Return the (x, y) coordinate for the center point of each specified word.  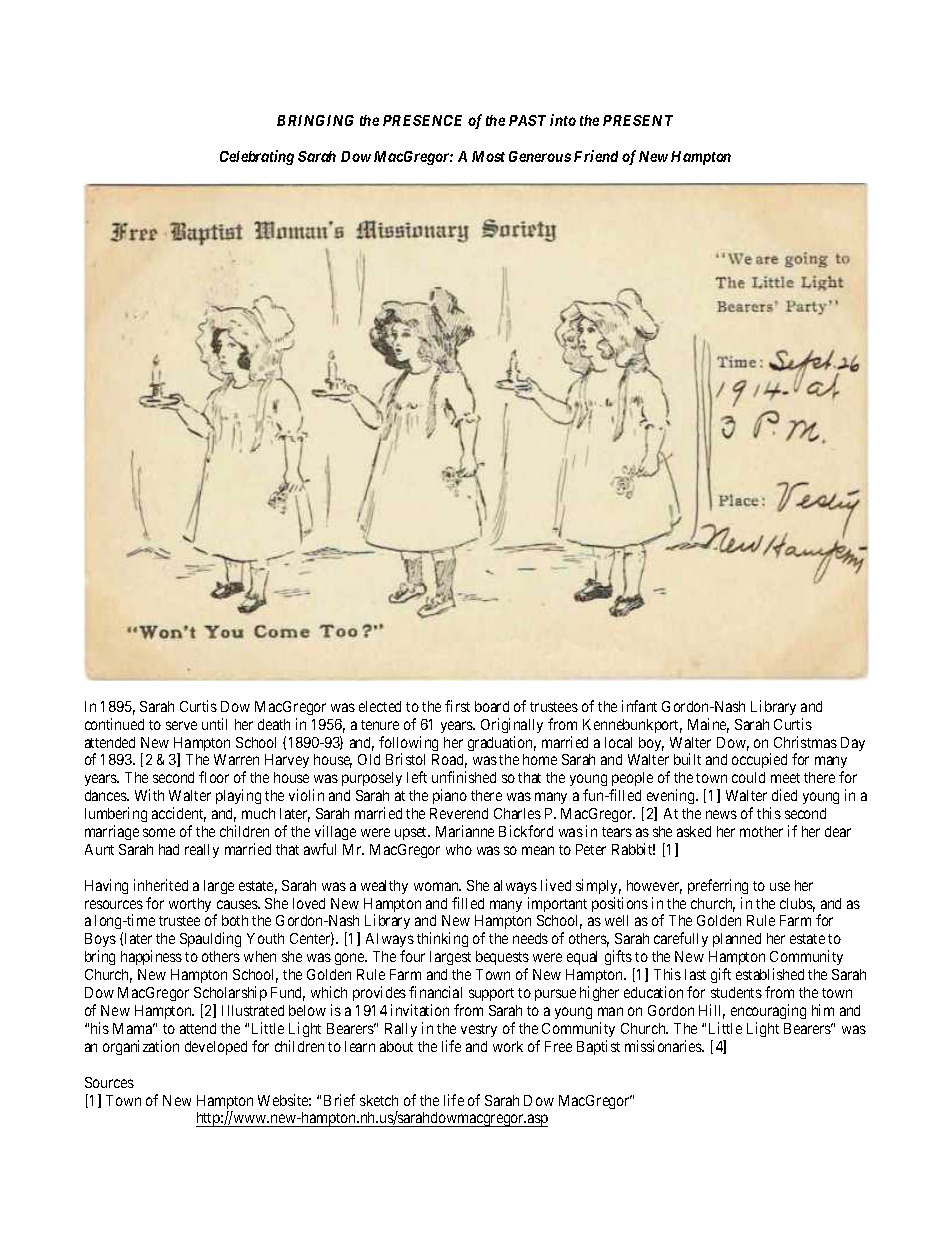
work (508, 1046)
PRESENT (638, 120)
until (214, 724)
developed (216, 1048)
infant (639, 706)
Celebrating (257, 157)
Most (488, 156)
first (457, 706)
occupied (759, 760)
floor (214, 777)
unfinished (464, 777)
